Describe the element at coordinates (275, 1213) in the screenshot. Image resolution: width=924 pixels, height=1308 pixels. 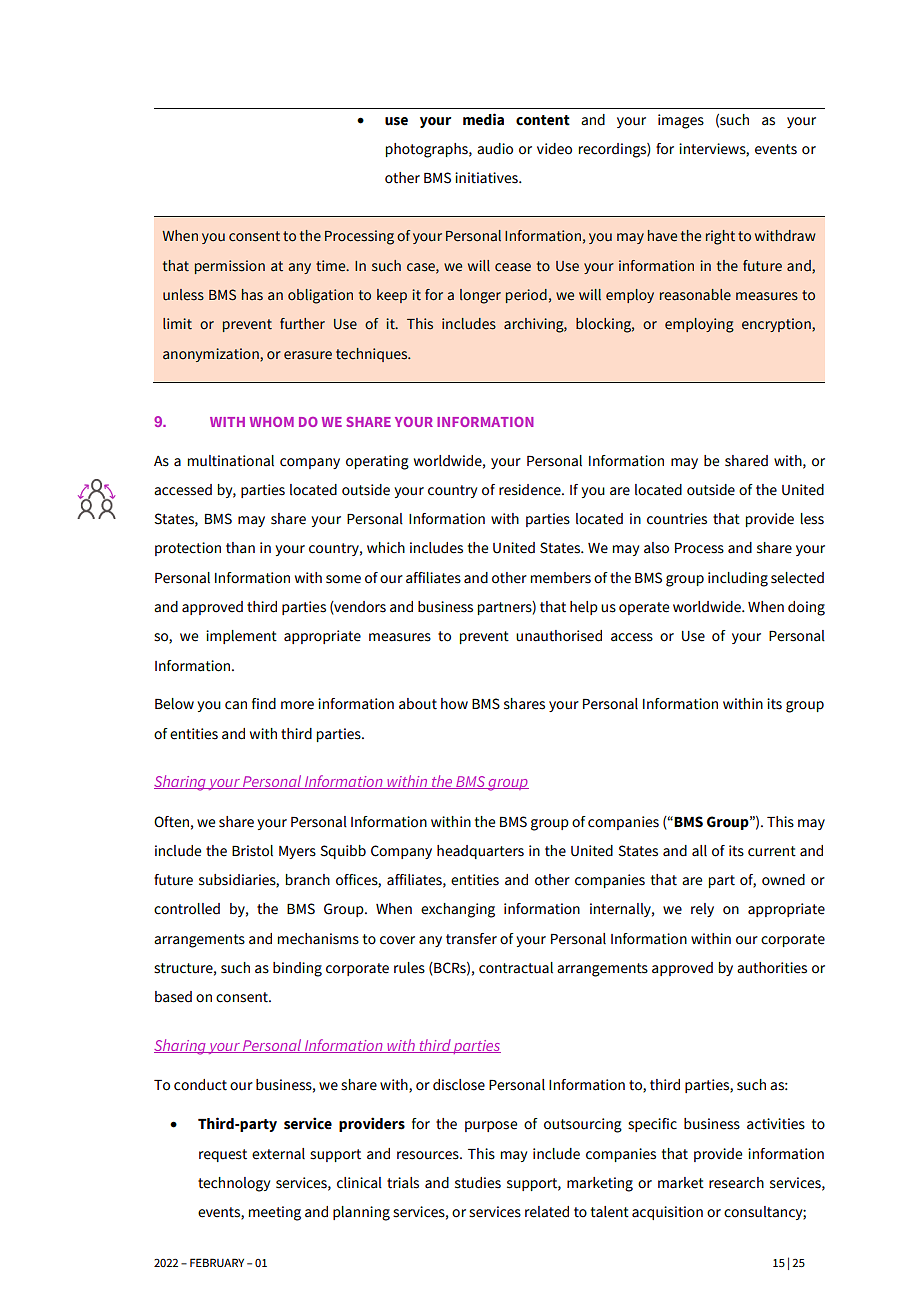
I see `meeting` at that location.
